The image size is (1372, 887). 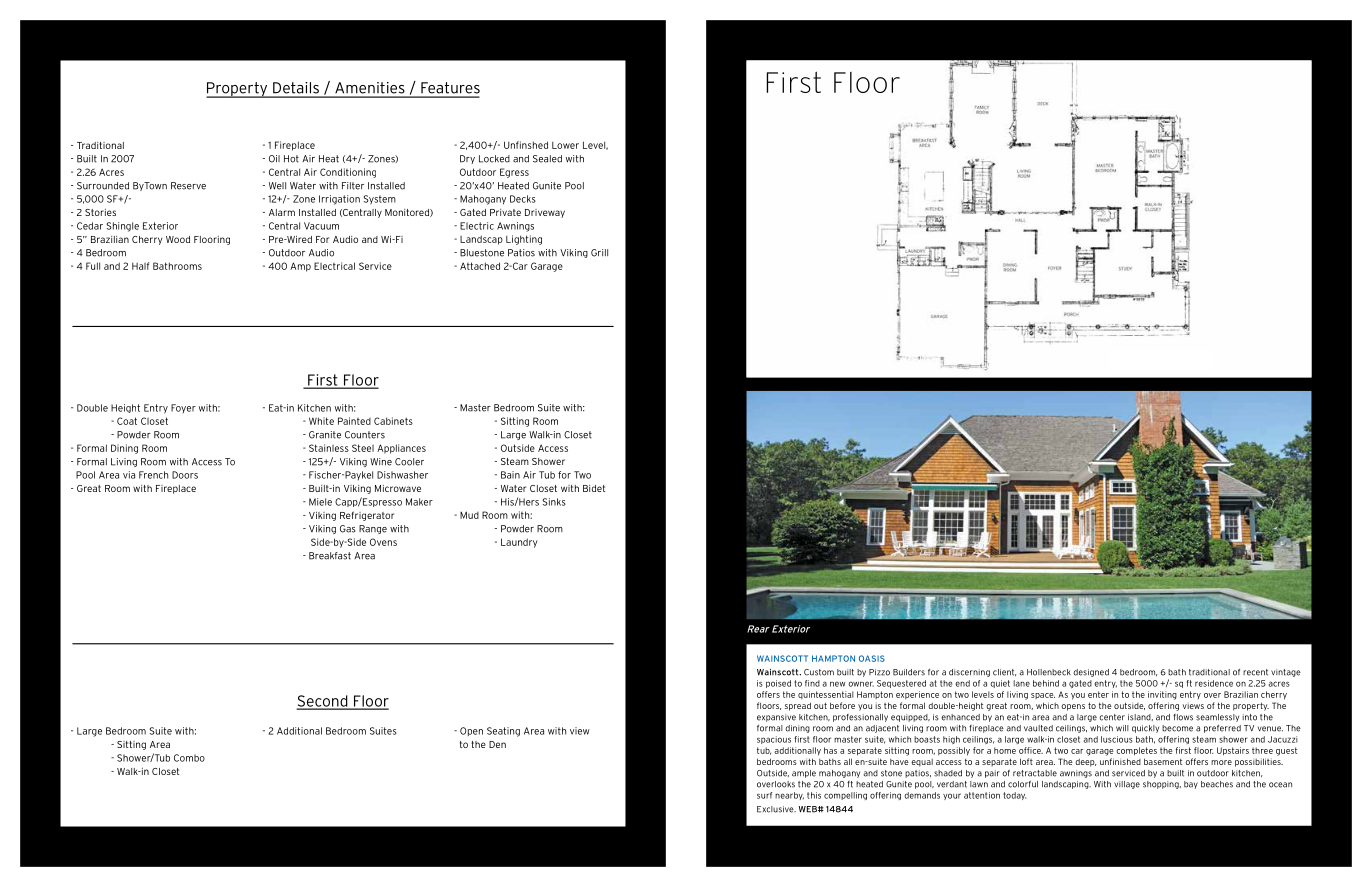 What do you see at coordinates (183, 408) in the document?
I see `Foyer` at bounding box center [183, 408].
